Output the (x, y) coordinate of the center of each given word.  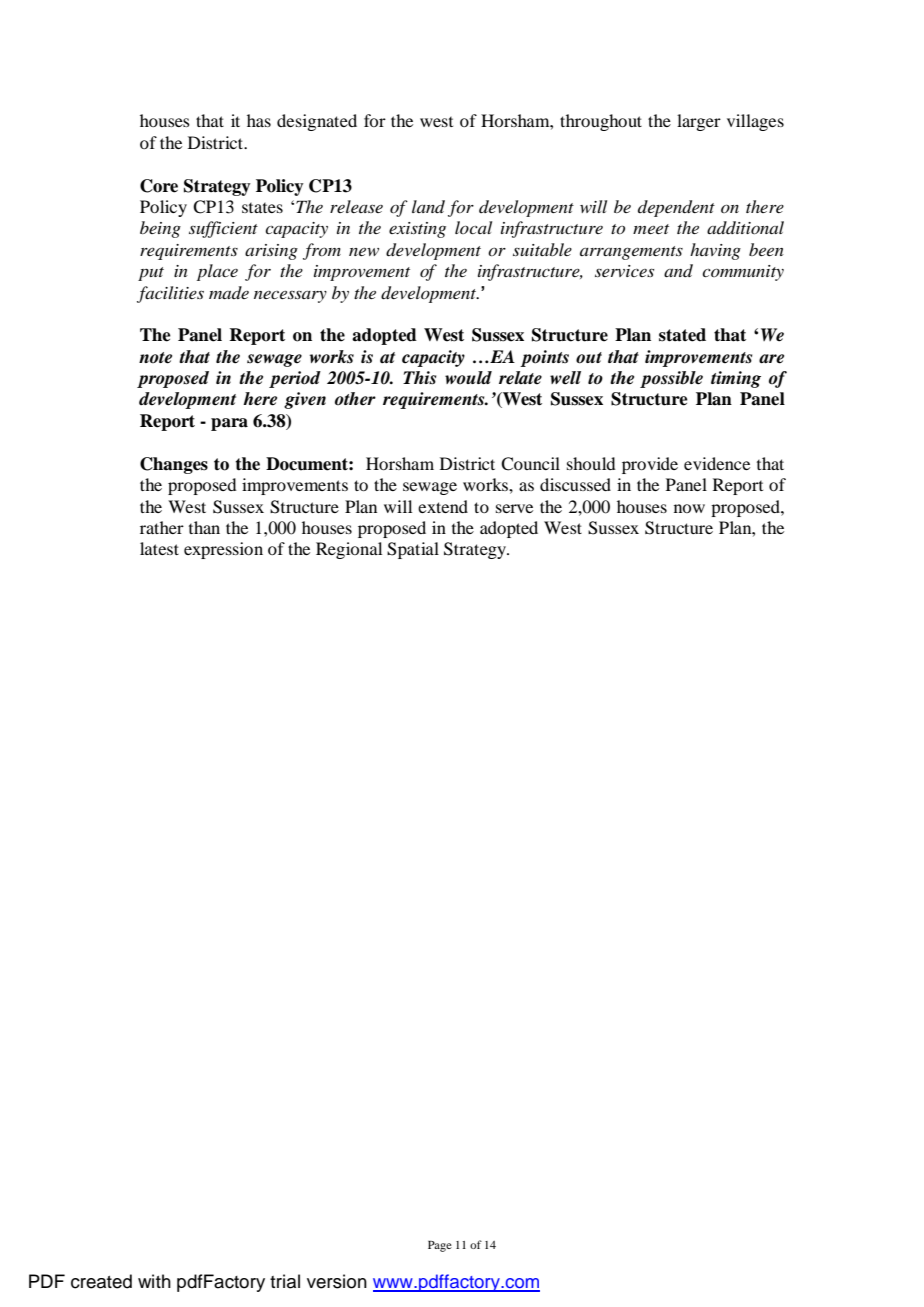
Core (159, 186)
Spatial (413, 550)
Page (440, 1246)
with (154, 1281)
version (337, 1281)
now (689, 508)
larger (699, 122)
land (428, 206)
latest (159, 548)
